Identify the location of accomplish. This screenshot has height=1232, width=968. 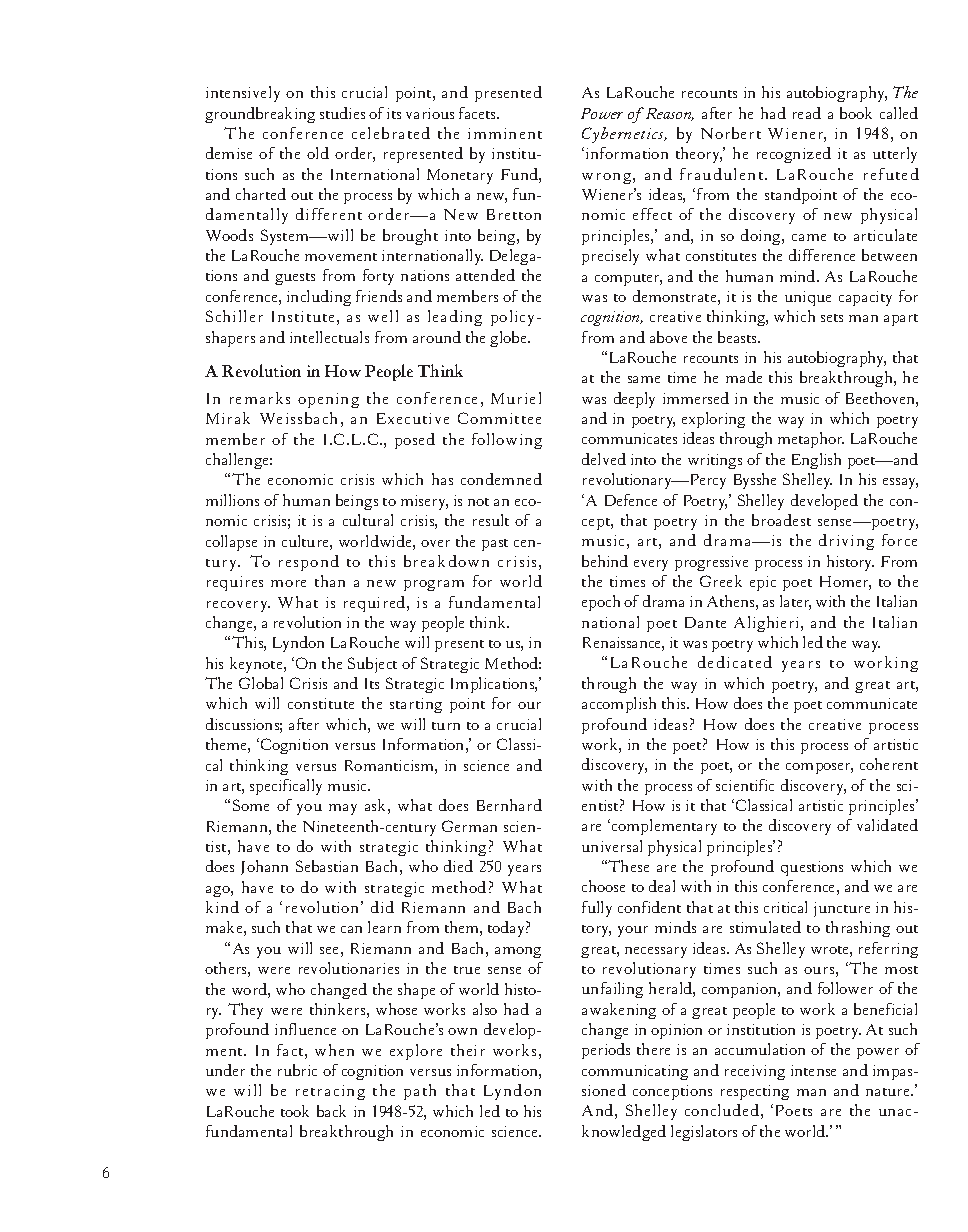
(619, 705).
